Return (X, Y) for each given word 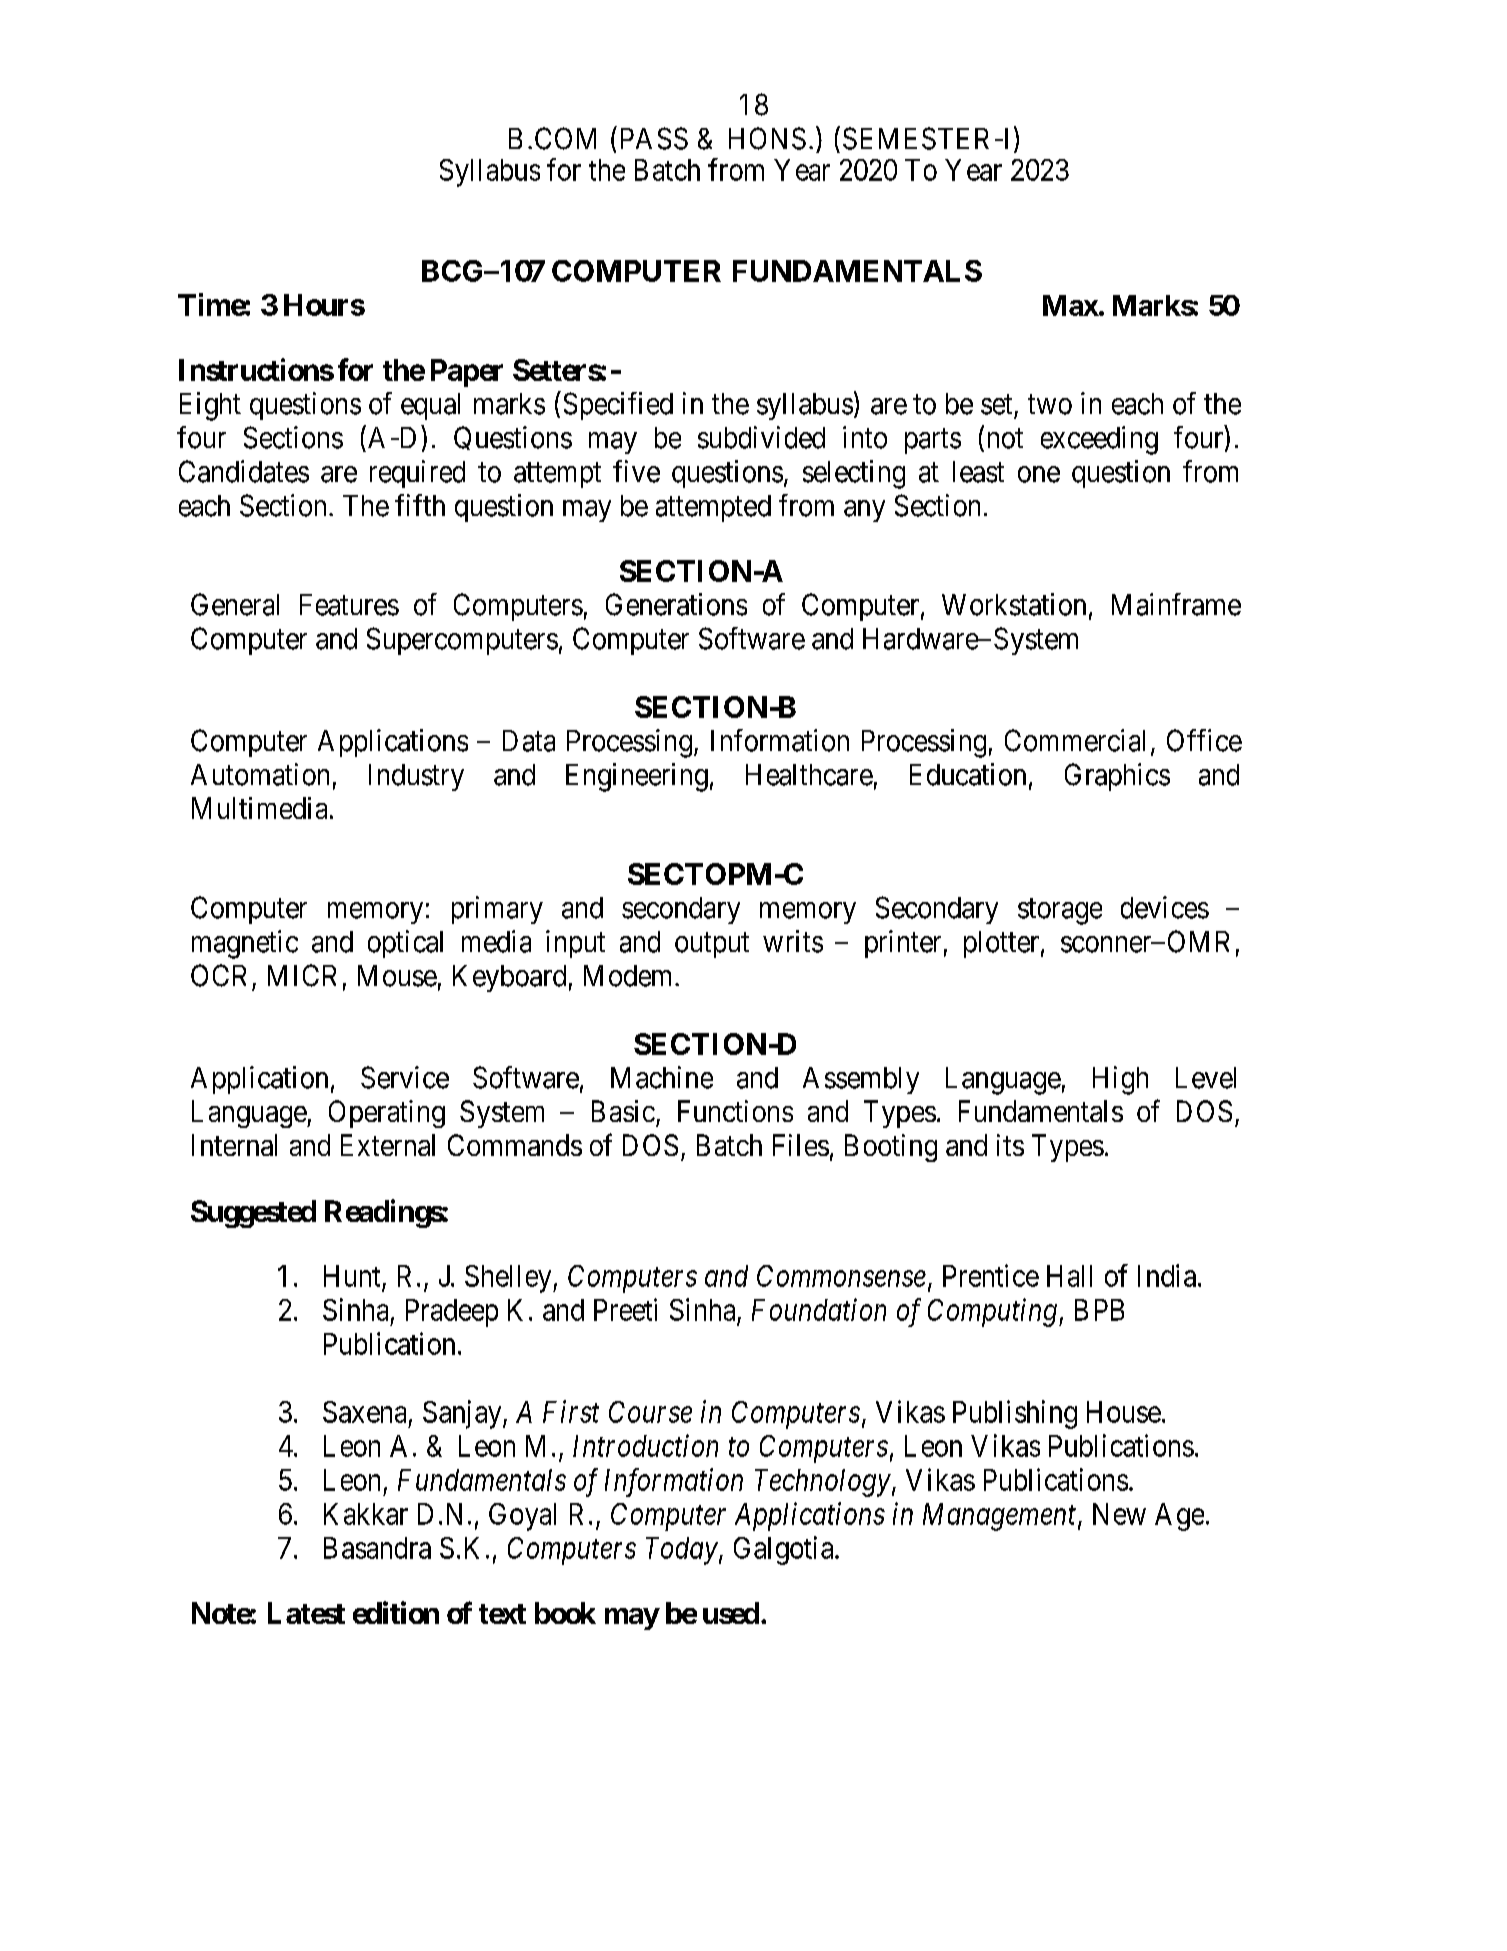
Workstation (1014, 604)
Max (1071, 305)
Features (349, 605)
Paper (467, 373)
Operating (387, 1114)
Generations (676, 604)
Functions (735, 1111)
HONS (767, 138)
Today (682, 1551)
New (1119, 1514)
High (1120, 1080)
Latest (306, 1613)
